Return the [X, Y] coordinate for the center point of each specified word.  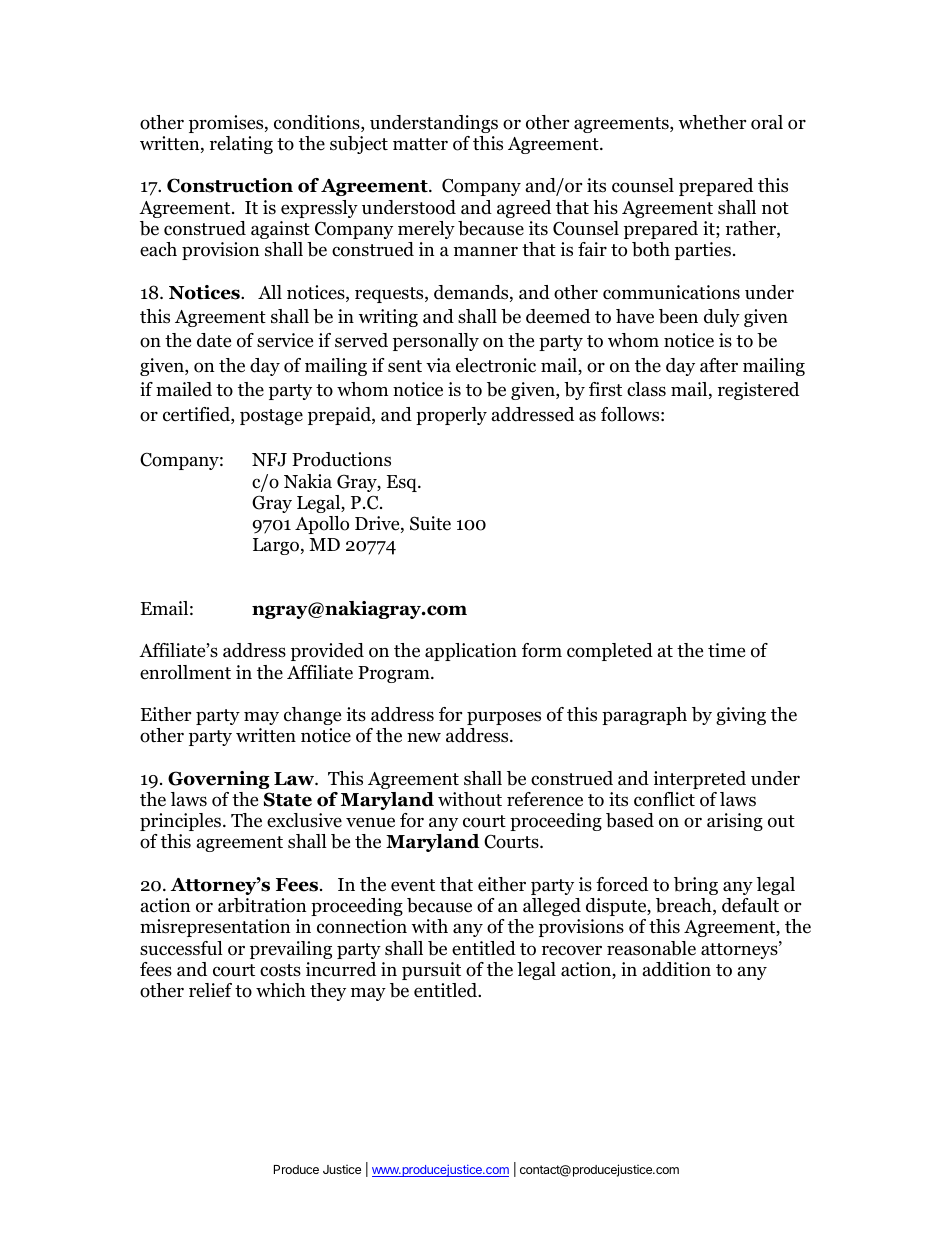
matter [420, 144]
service [285, 340]
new [424, 737]
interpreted [699, 780]
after [719, 365]
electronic [496, 365]
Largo [277, 546]
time [726, 650]
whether [712, 122]
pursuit [431, 971]
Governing [219, 780]
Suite [430, 523]
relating [241, 145]
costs [280, 970]
